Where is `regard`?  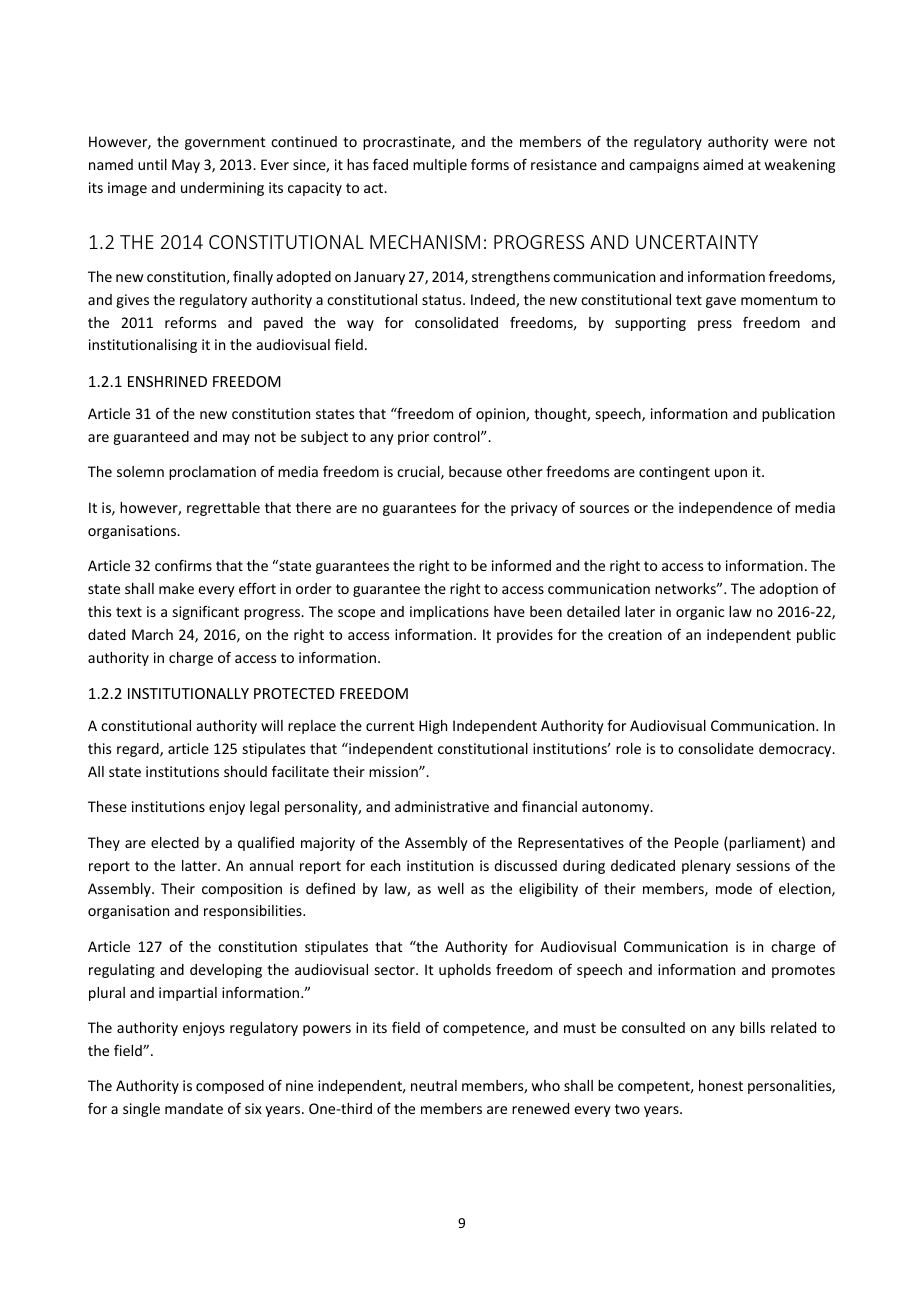 regard is located at coordinates (139, 750).
